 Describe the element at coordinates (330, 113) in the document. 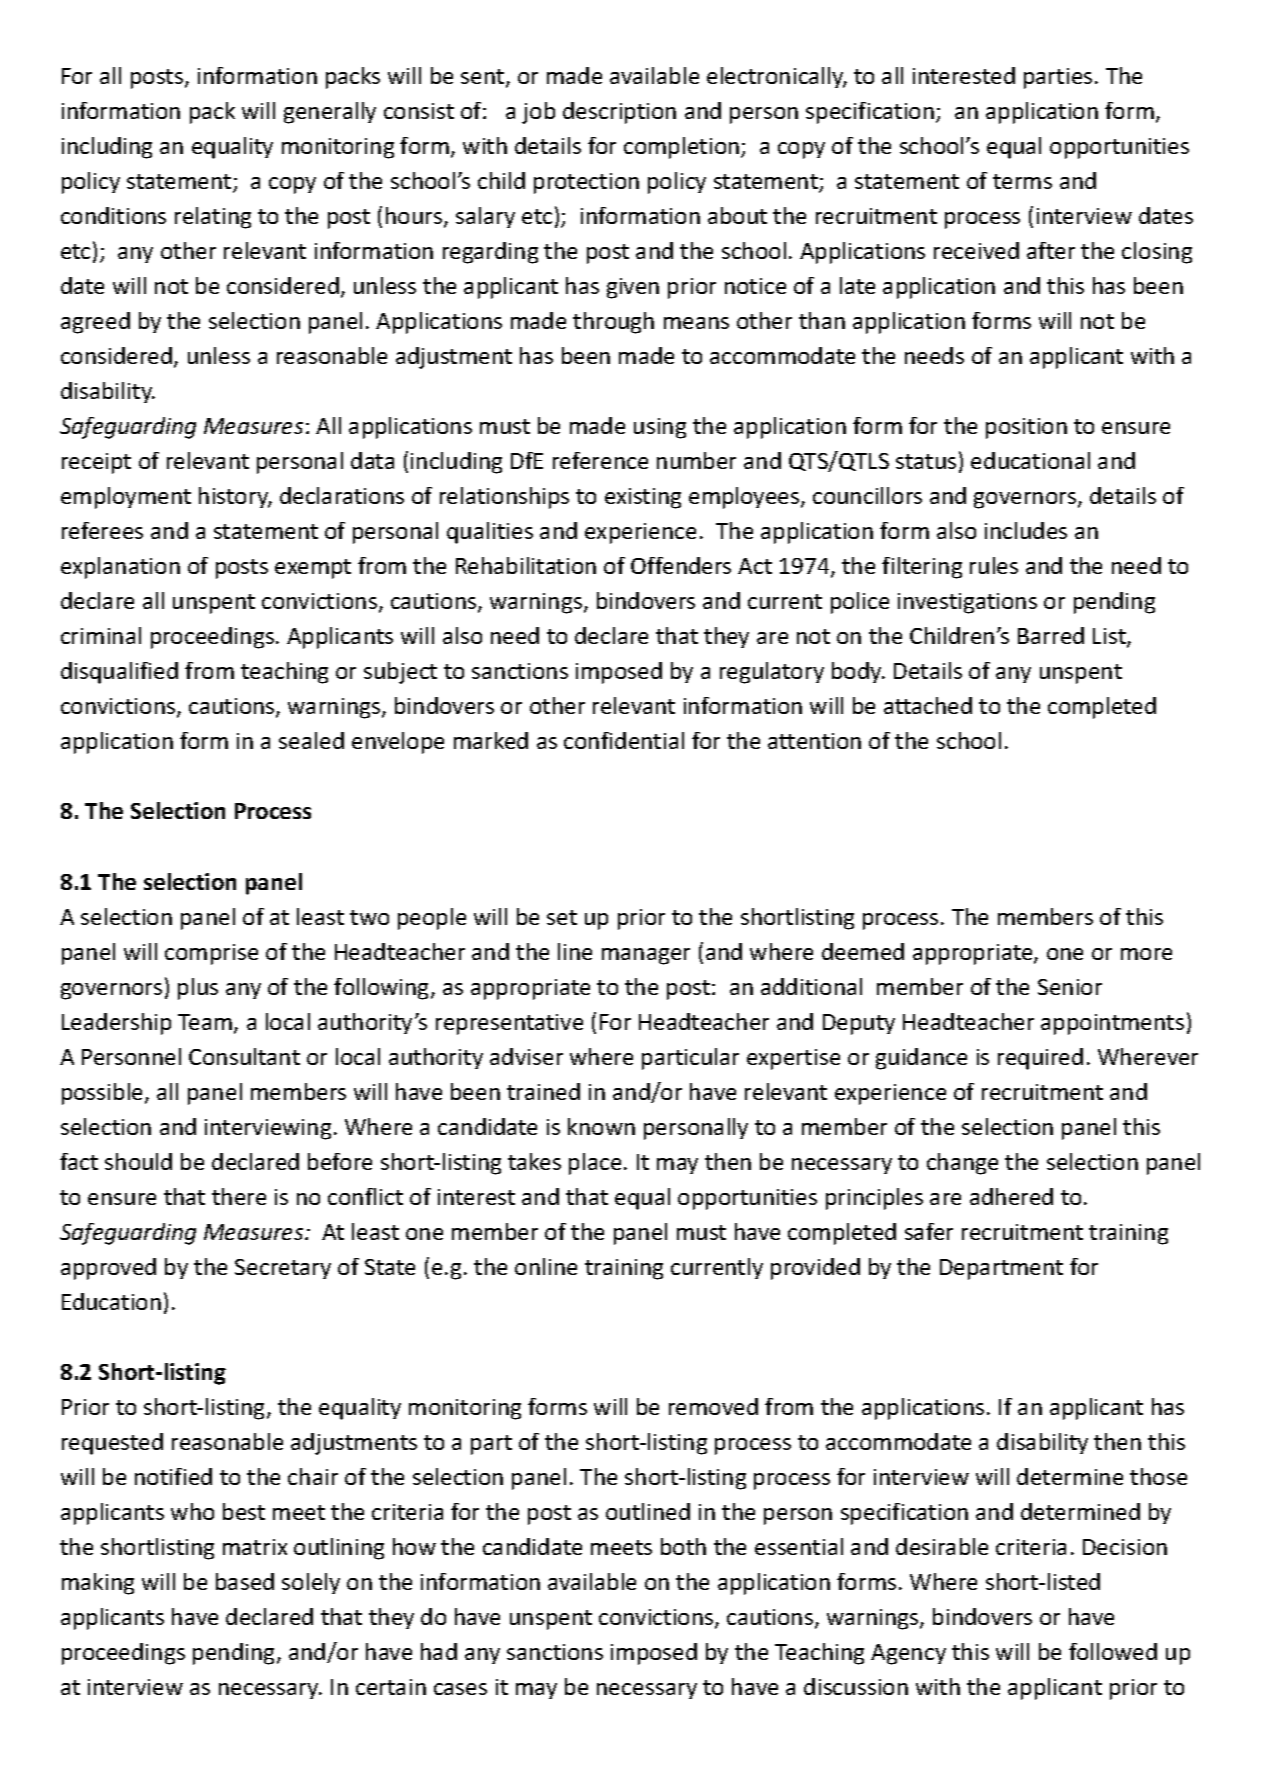

I see `generally` at that location.
